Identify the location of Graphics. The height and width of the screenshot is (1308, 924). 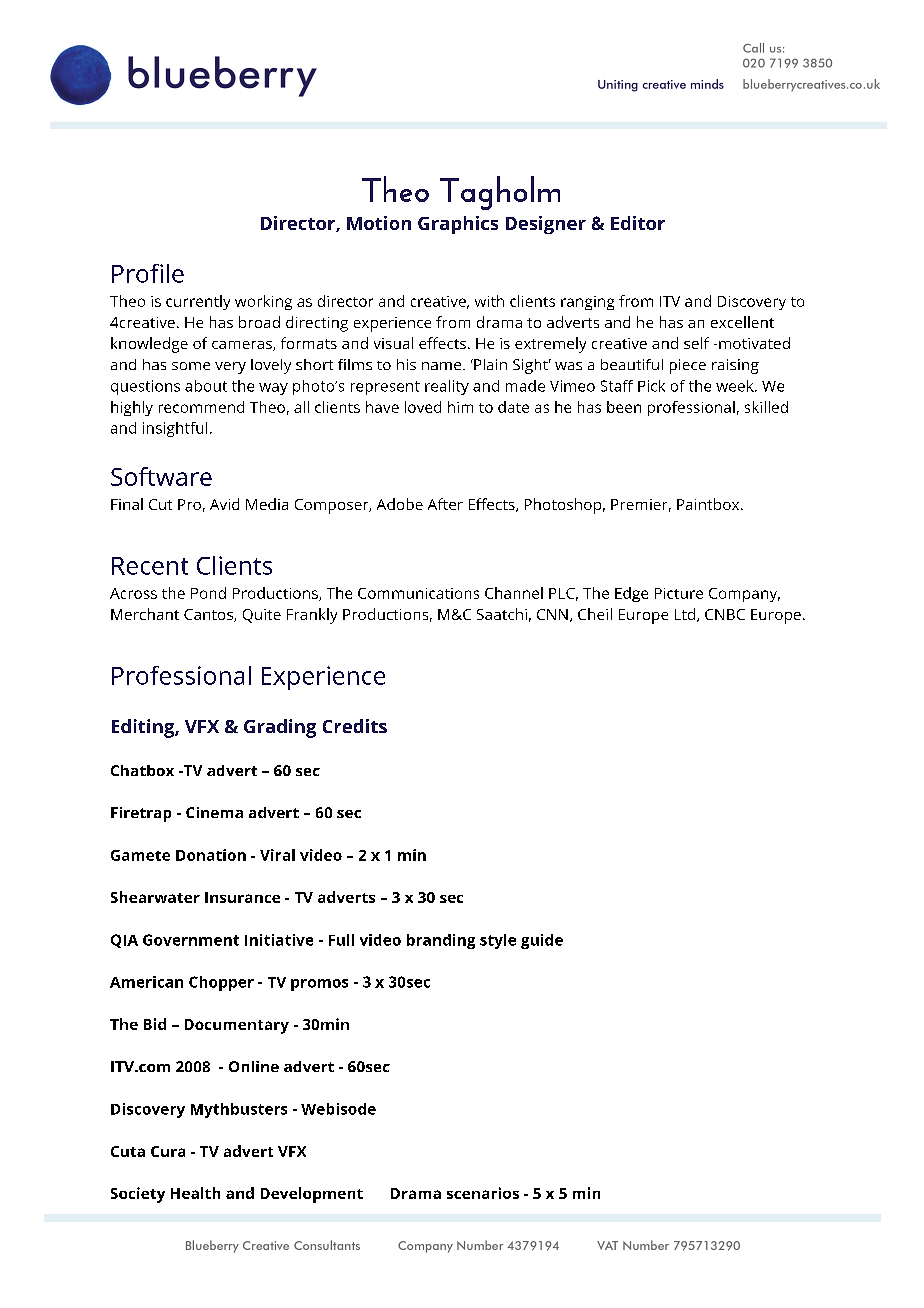
(458, 225).
